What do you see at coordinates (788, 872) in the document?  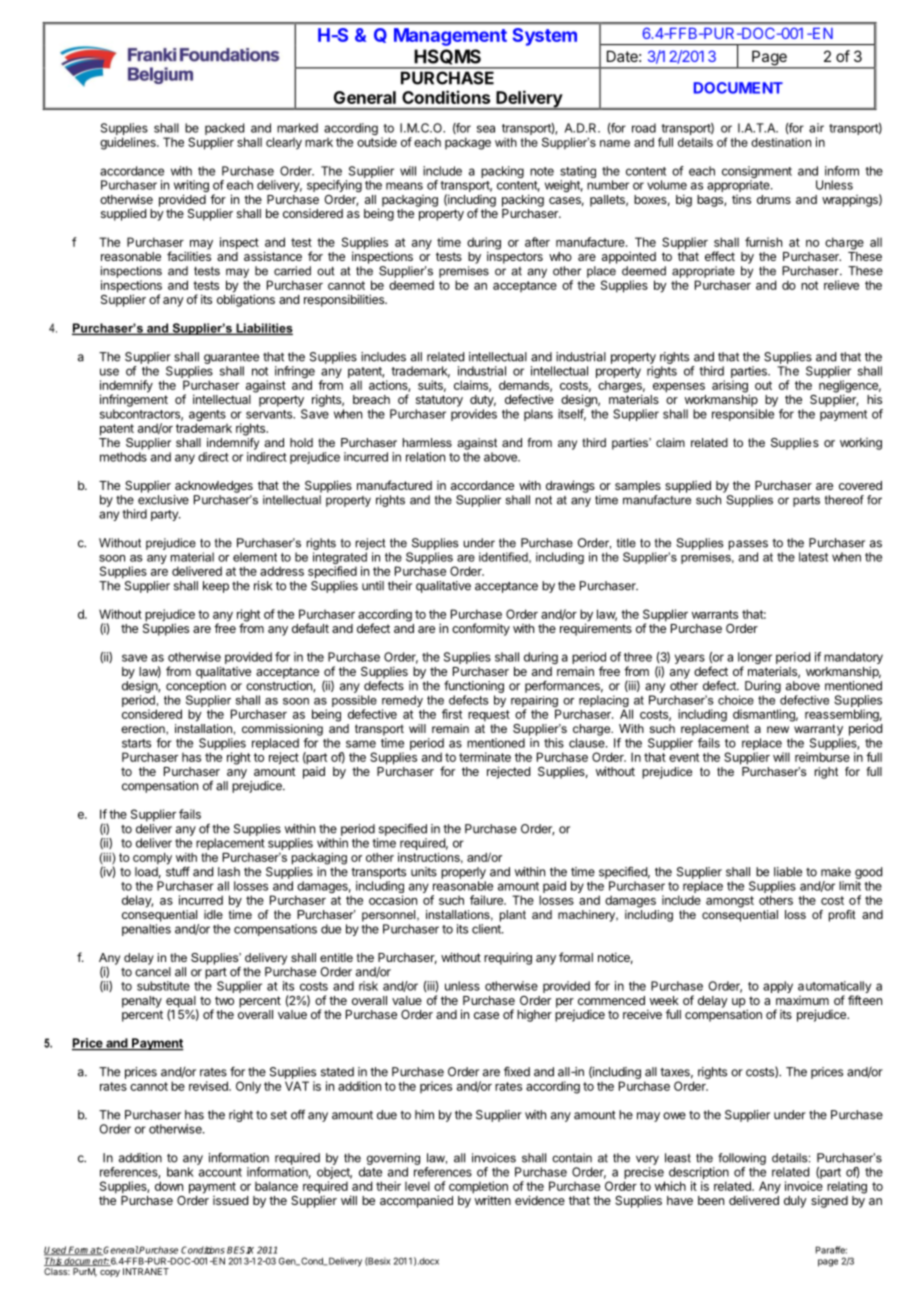 I see `liable` at bounding box center [788, 872].
